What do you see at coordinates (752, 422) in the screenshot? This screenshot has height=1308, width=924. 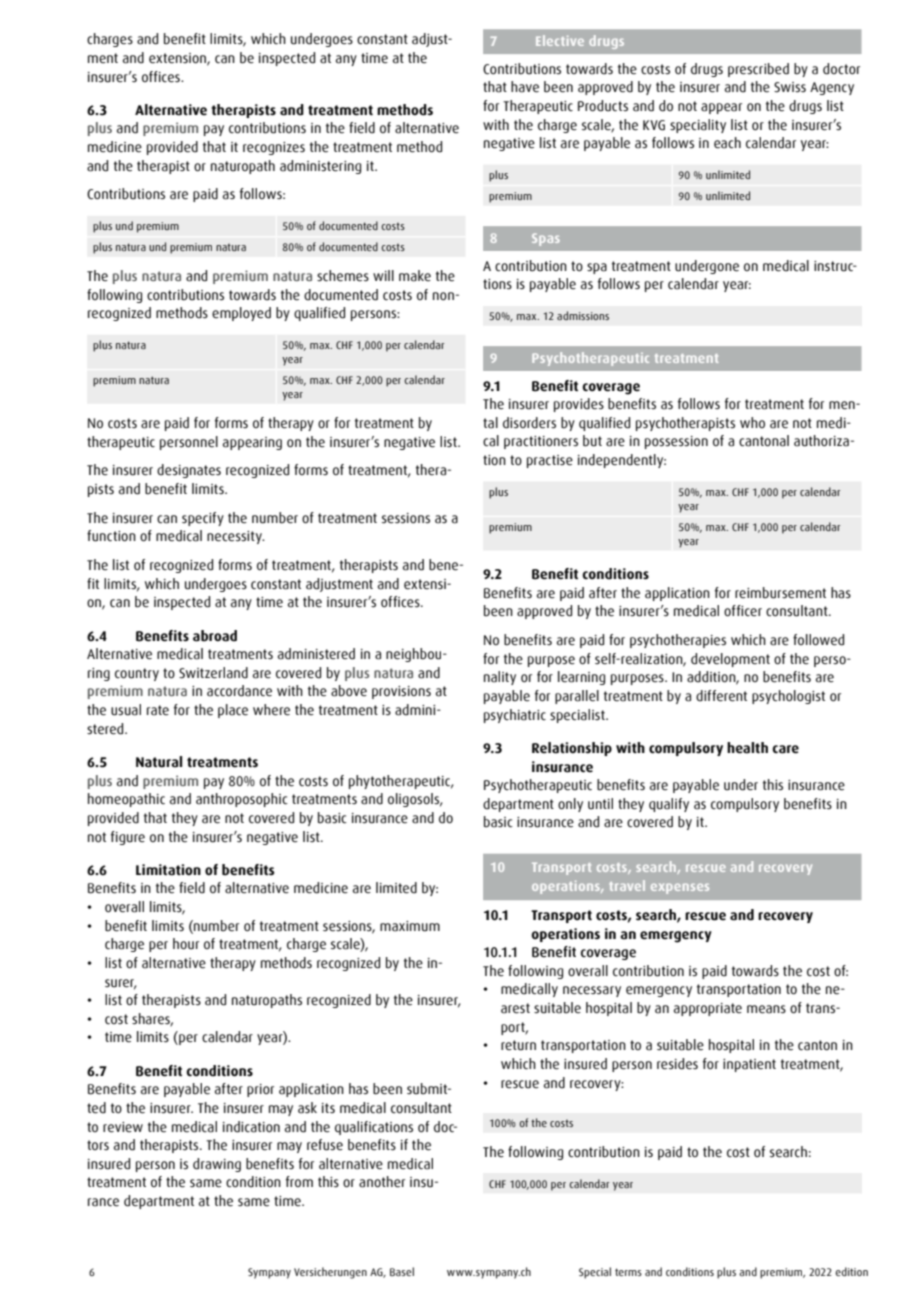 I see `who` at bounding box center [752, 422].
